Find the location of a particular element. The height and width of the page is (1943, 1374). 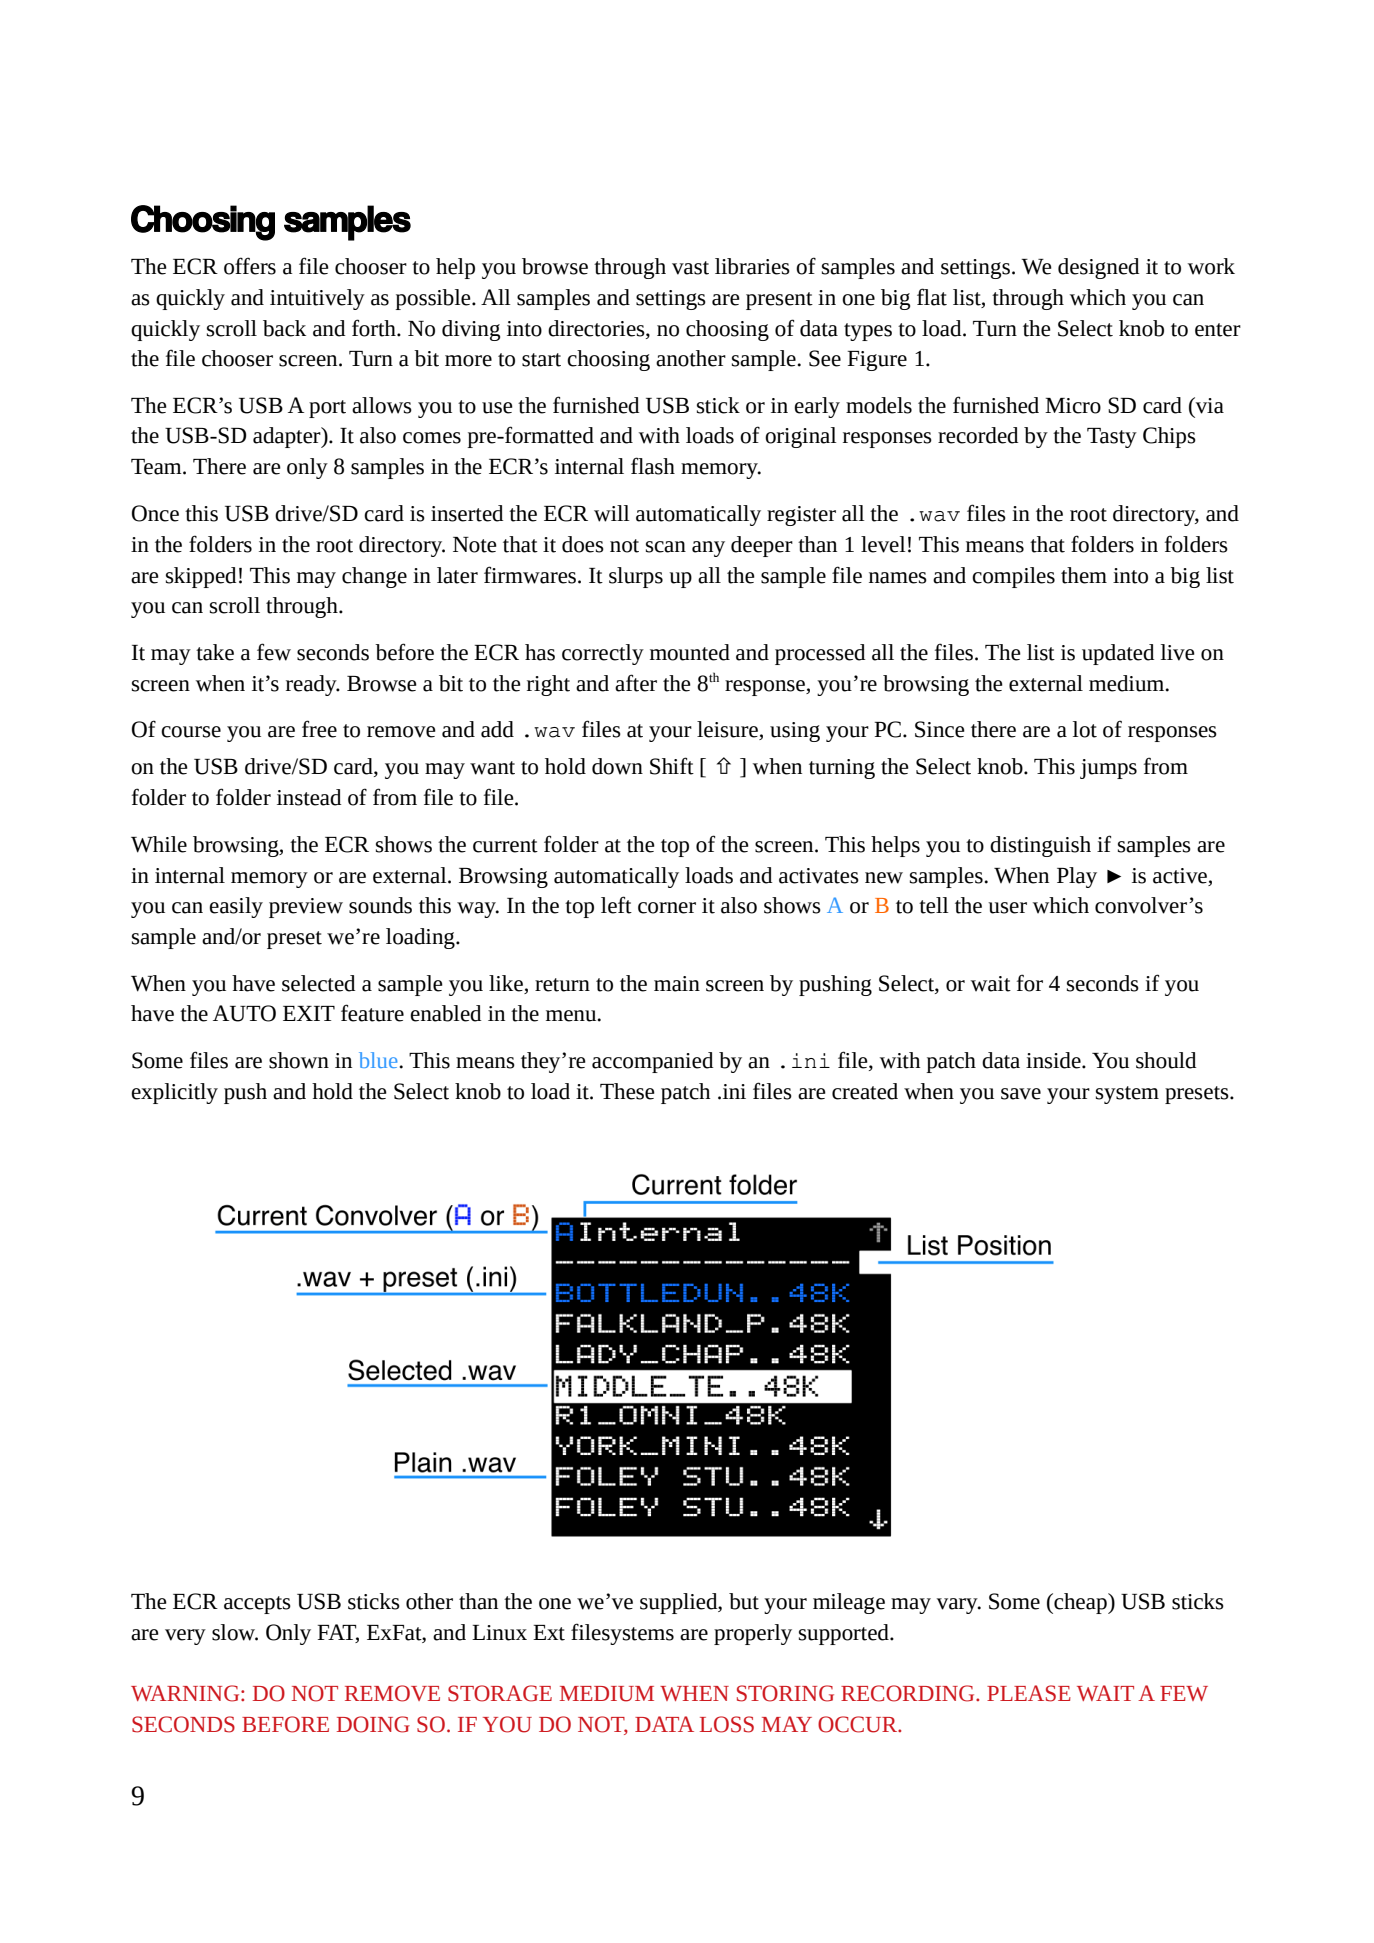

back is located at coordinates (284, 328).
